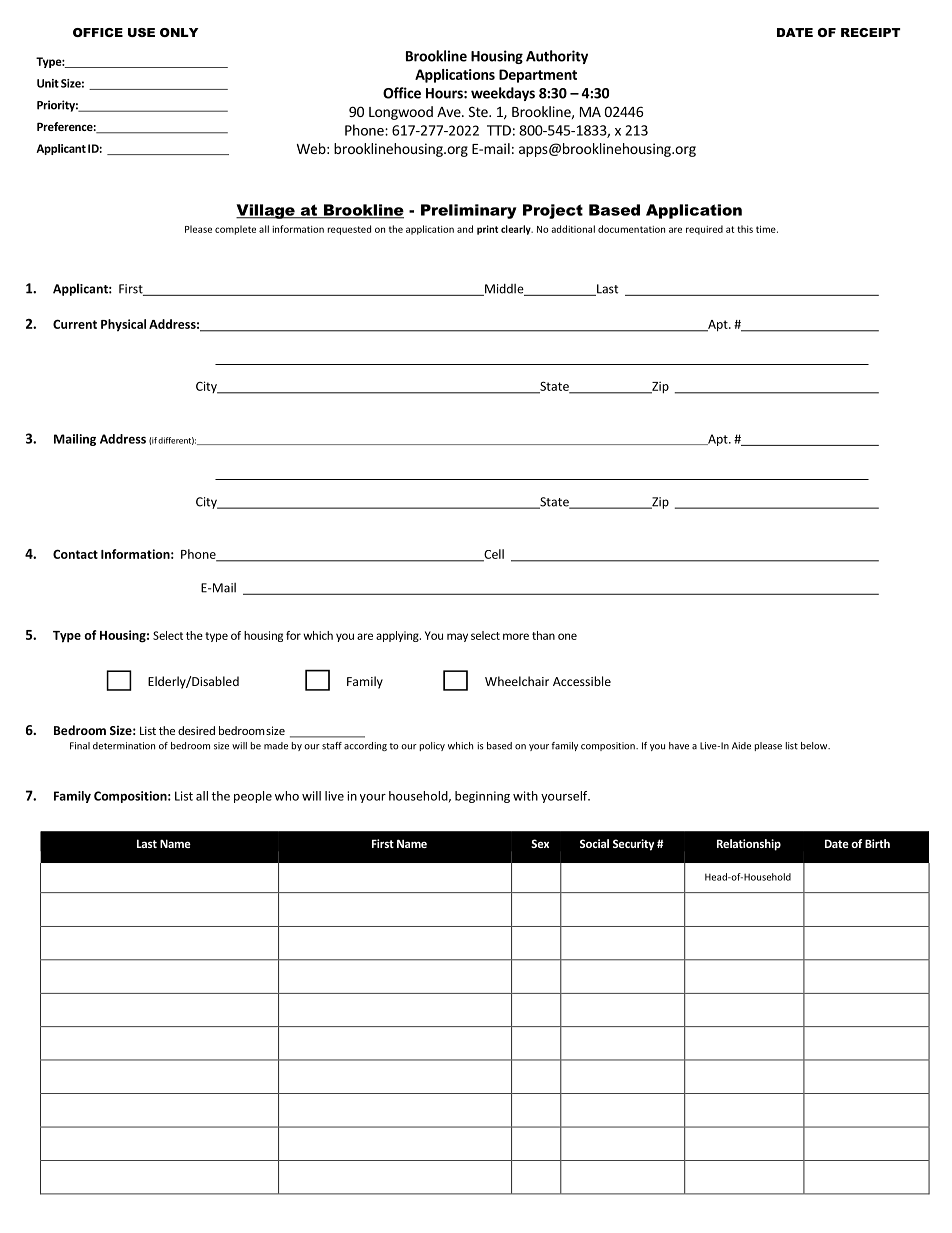 This screenshot has height=1233, width=952. I want to click on RECEIPT, so click(870, 32).
